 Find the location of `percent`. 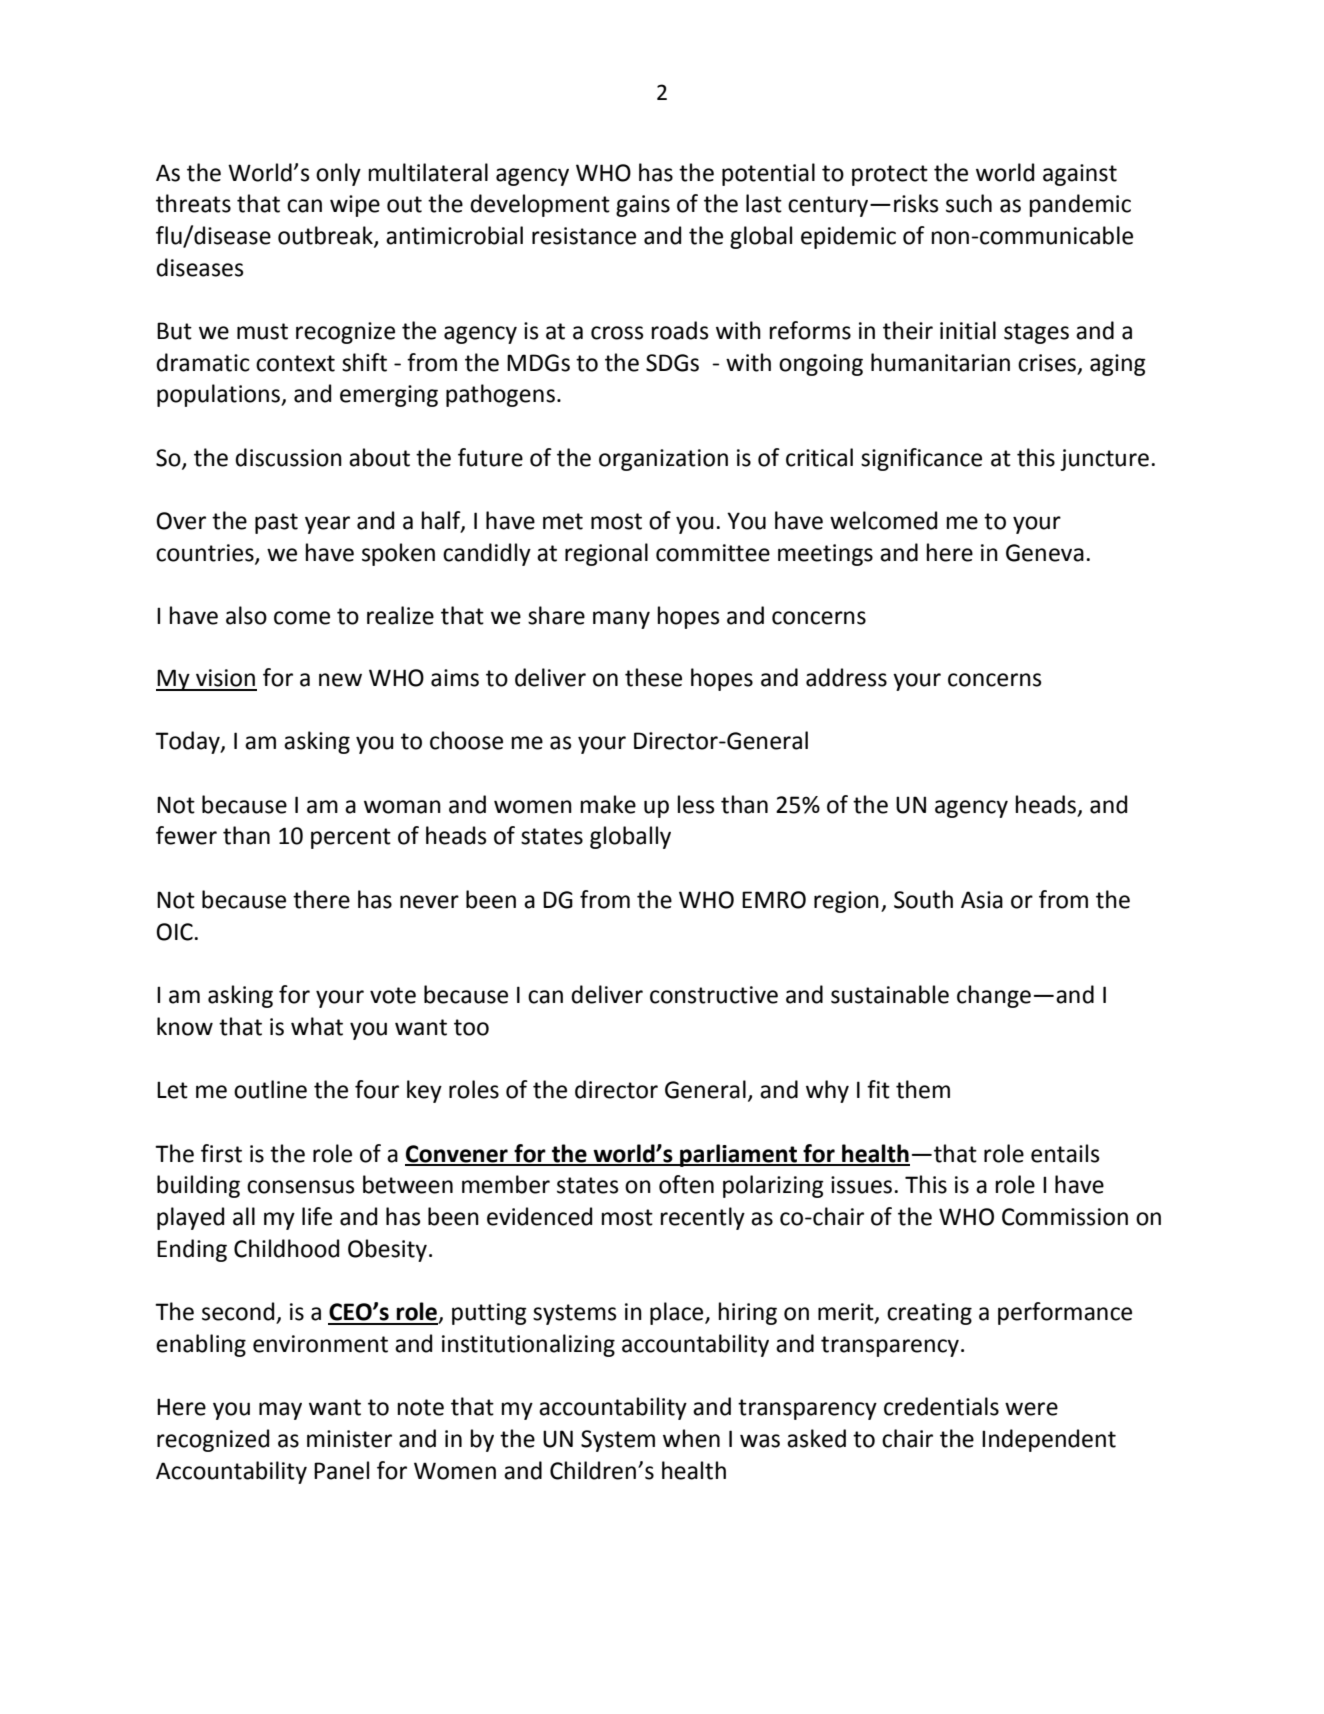

percent is located at coordinates (351, 838).
